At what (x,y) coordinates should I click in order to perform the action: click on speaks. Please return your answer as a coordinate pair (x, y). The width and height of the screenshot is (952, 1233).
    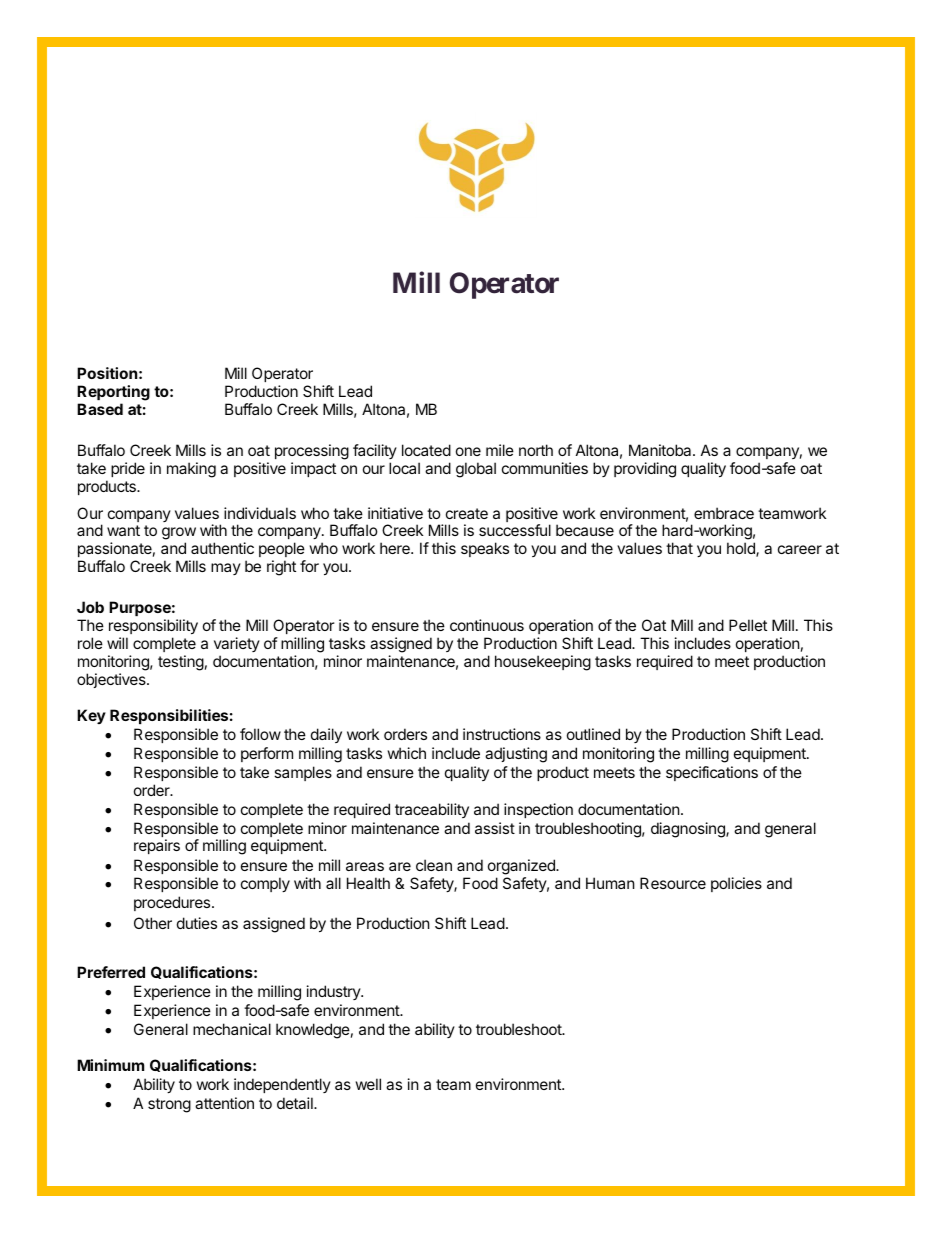
    Looking at the image, I should click on (485, 549).
